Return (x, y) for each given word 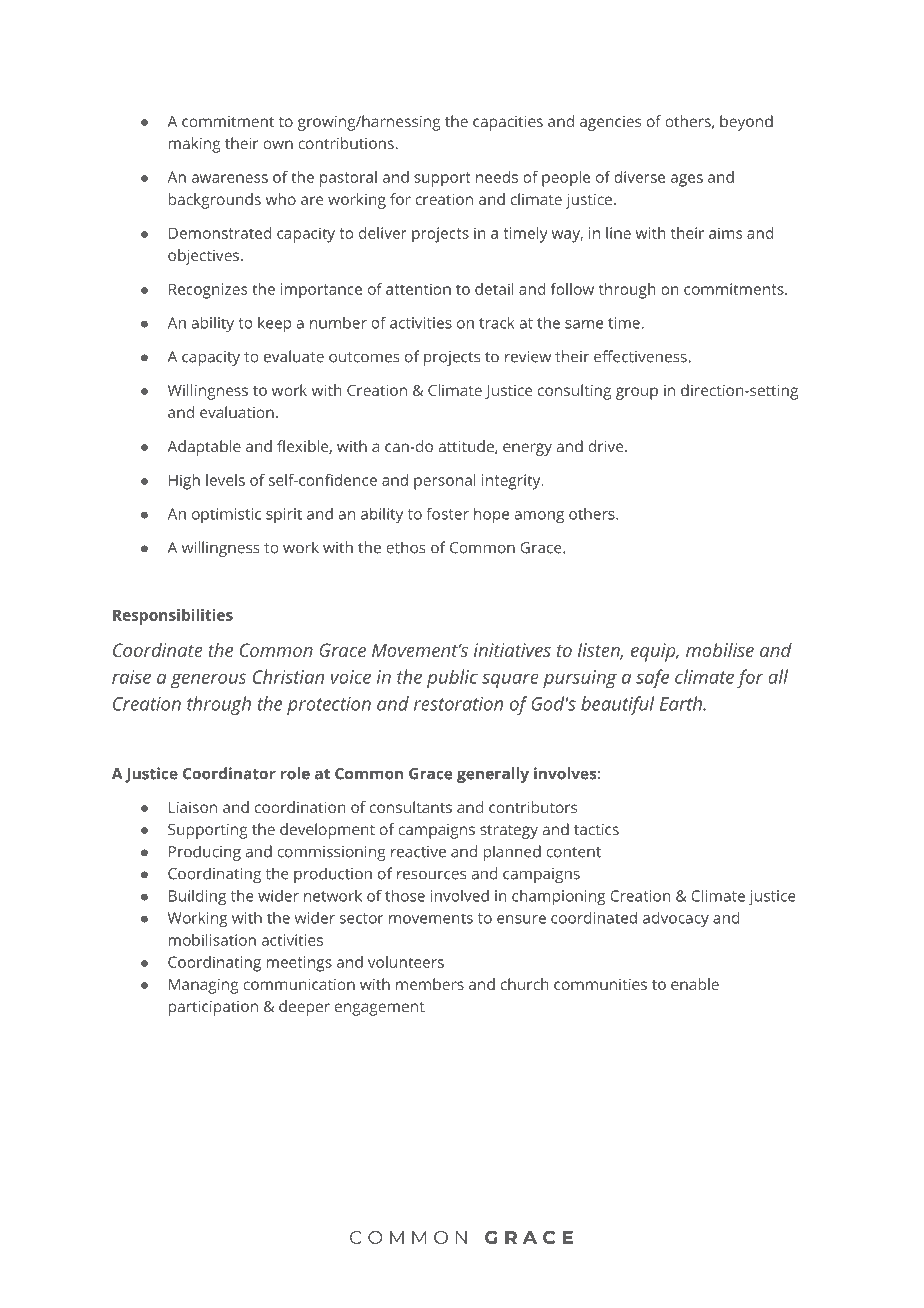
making (194, 145)
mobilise (720, 650)
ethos (406, 547)
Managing (203, 986)
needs (497, 177)
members (430, 984)
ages (686, 180)
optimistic (226, 515)
